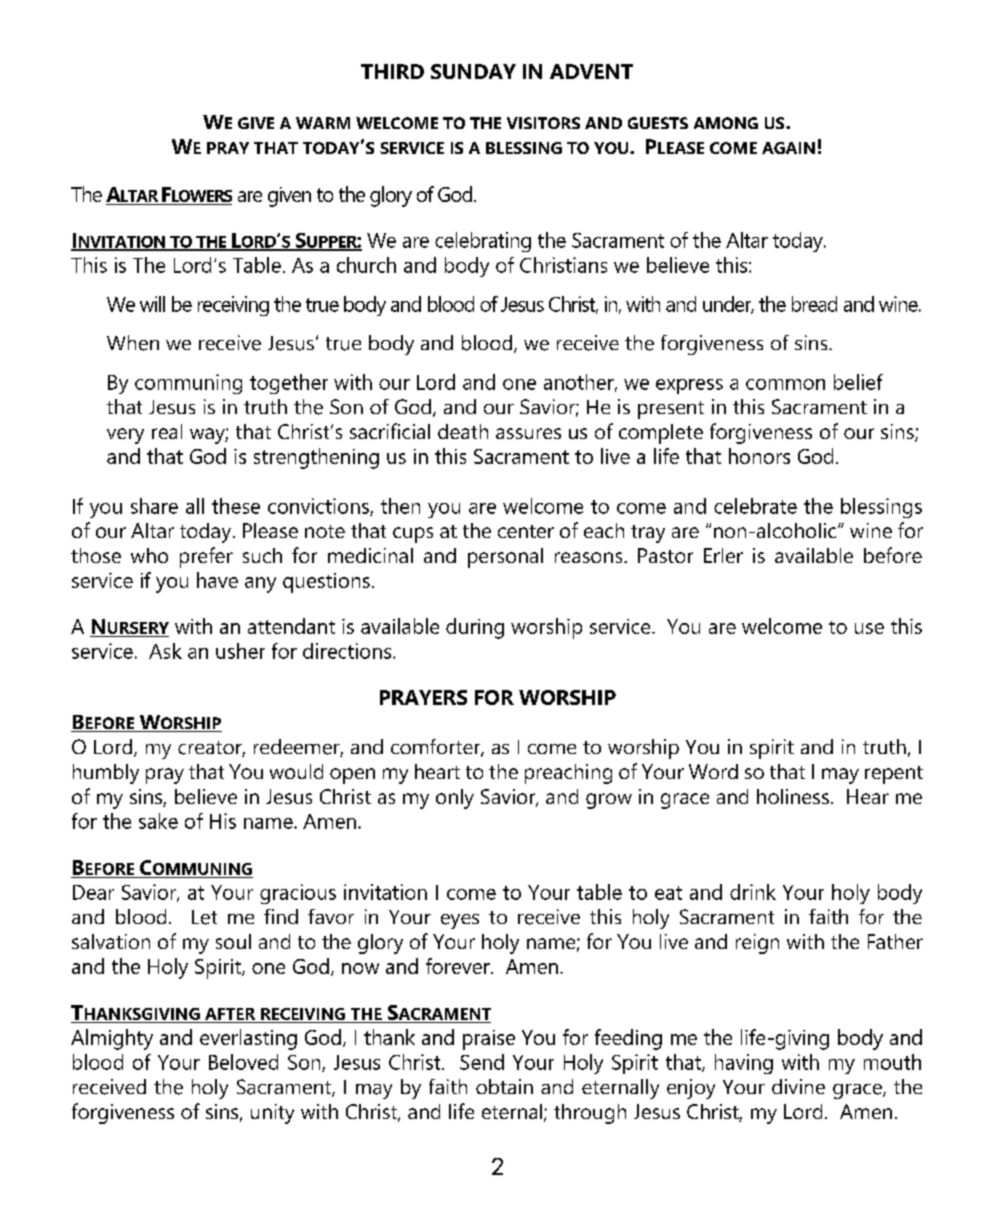 This screenshot has width=994, height=1207. What do you see at coordinates (243, 1062) in the screenshot?
I see `Beloved` at bounding box center [243, 1062].
